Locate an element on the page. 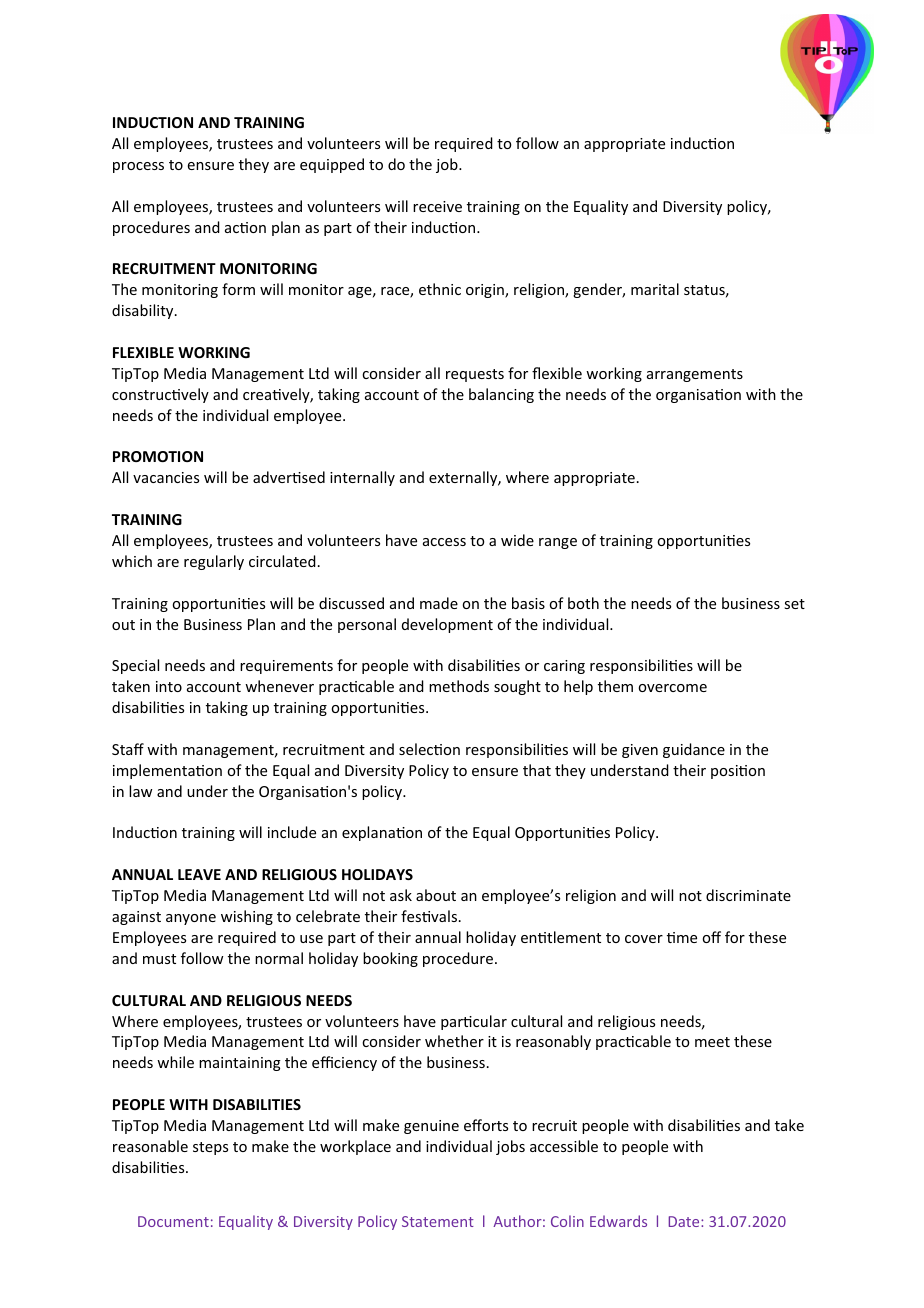 The image size is (924, 1308). action is located at coordinates (245, 227).
